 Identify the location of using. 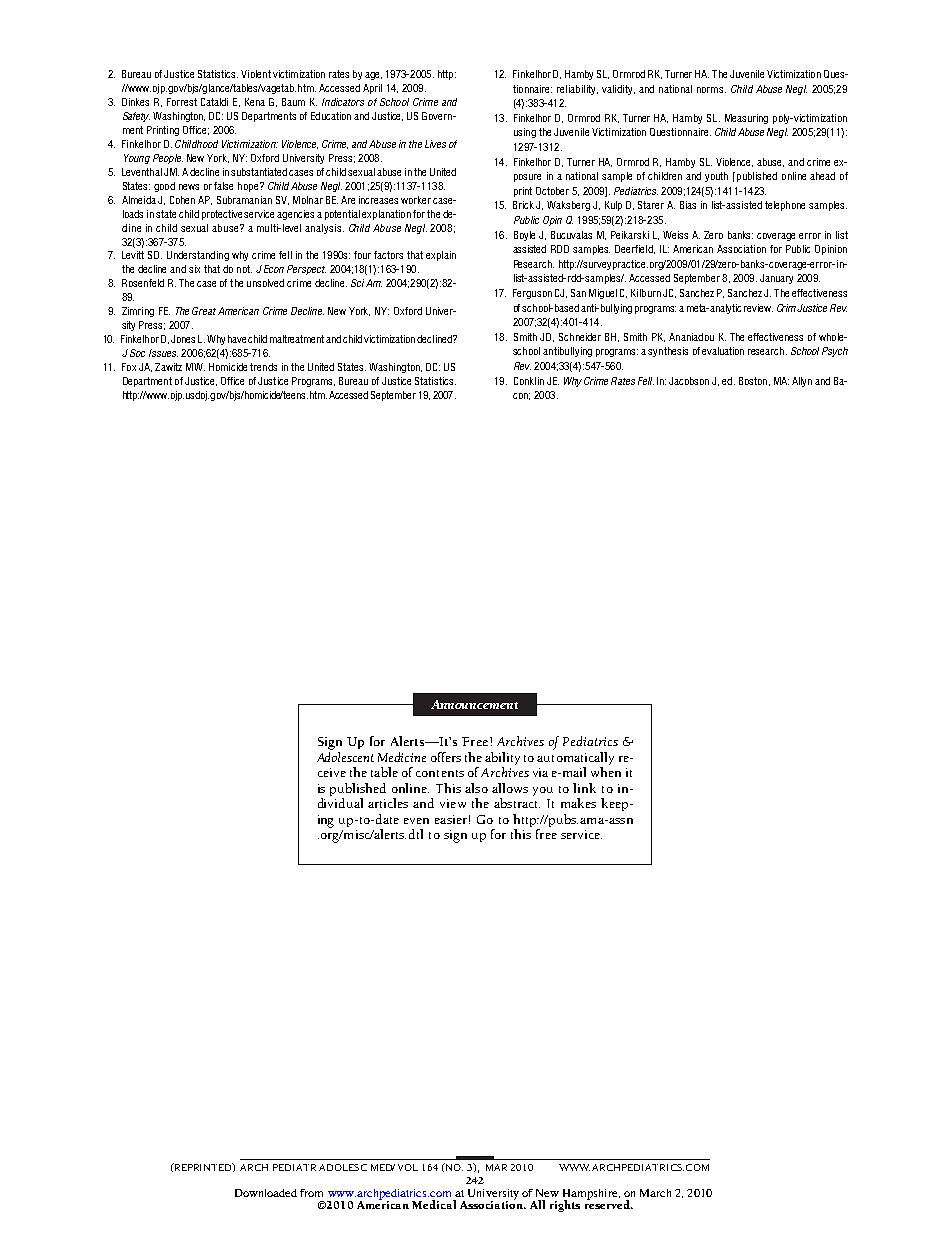
(525, 133).
